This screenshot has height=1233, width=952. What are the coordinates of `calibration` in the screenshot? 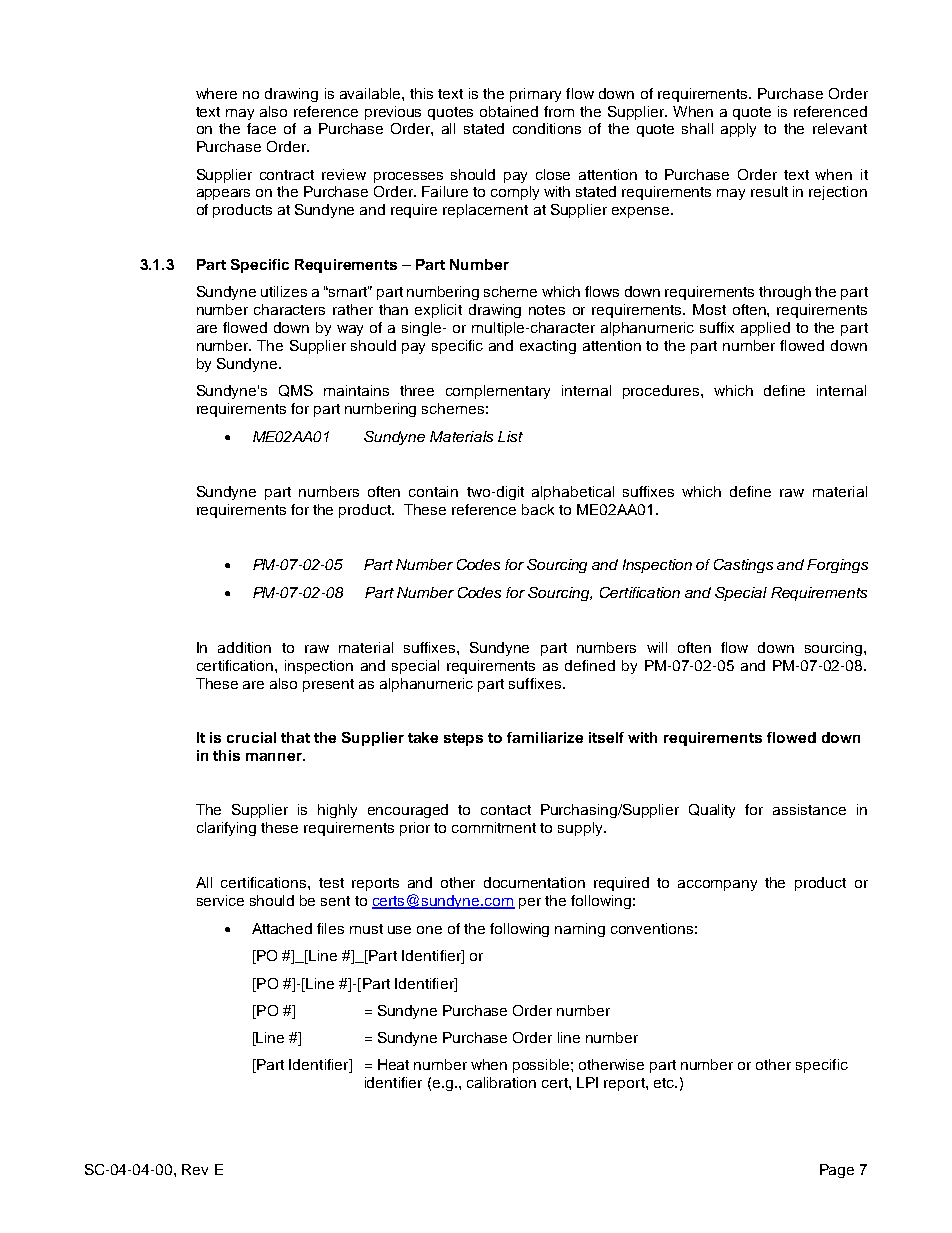 It's located at (501, 1082).
